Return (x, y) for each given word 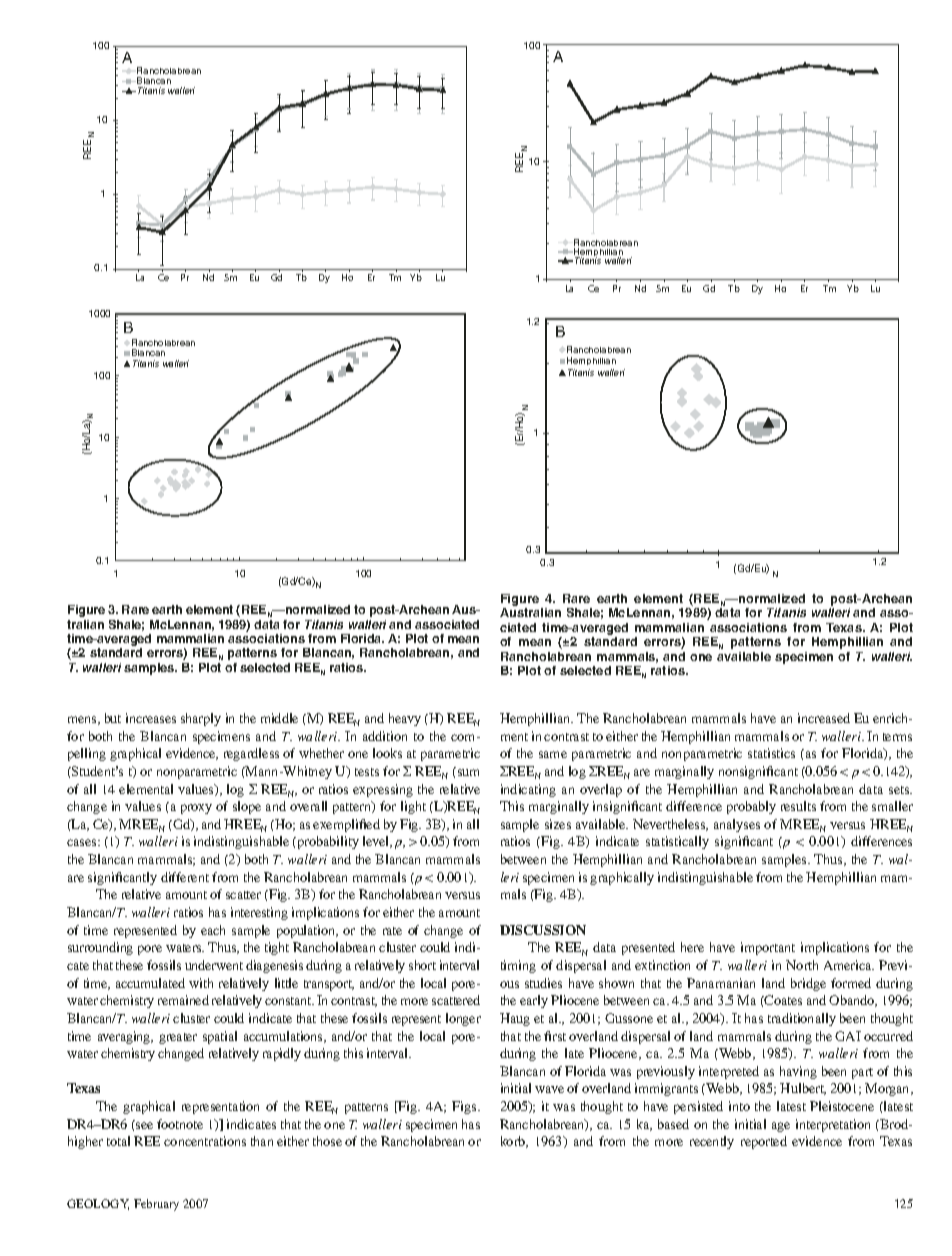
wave (549, 1089)
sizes (558, 824)
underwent (214, 965)
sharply (201, 719)
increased (824, 718)
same (553, 754)
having (798, 1072)
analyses (737, 825)
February (156, 1205)
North (802, 965)
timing (518, 966)
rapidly (282, 1054)
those (327, 1141)
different (185, 877)
